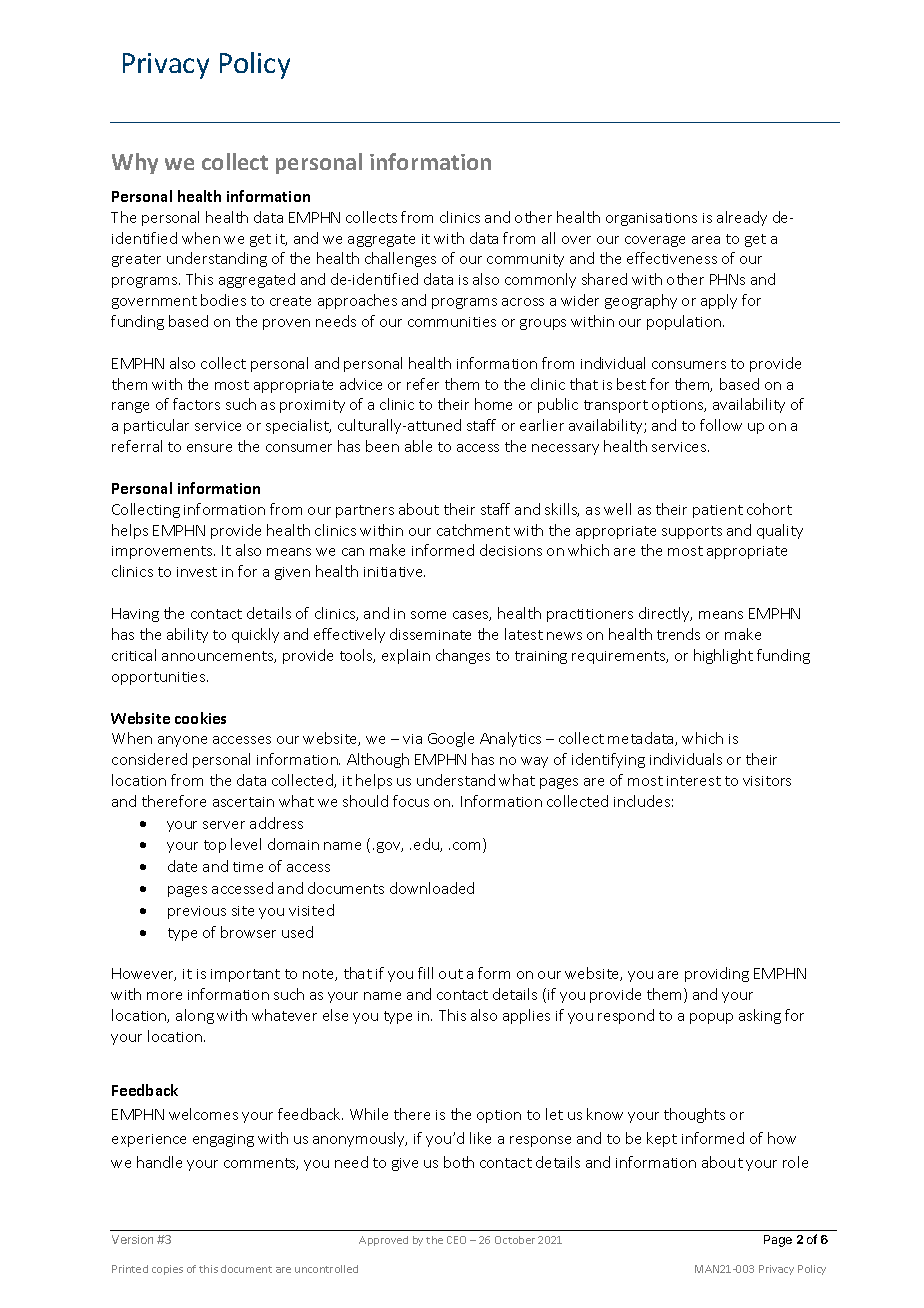 This screenshot has width=924, height=1308. I want to click on providing, so click(717, 974).
